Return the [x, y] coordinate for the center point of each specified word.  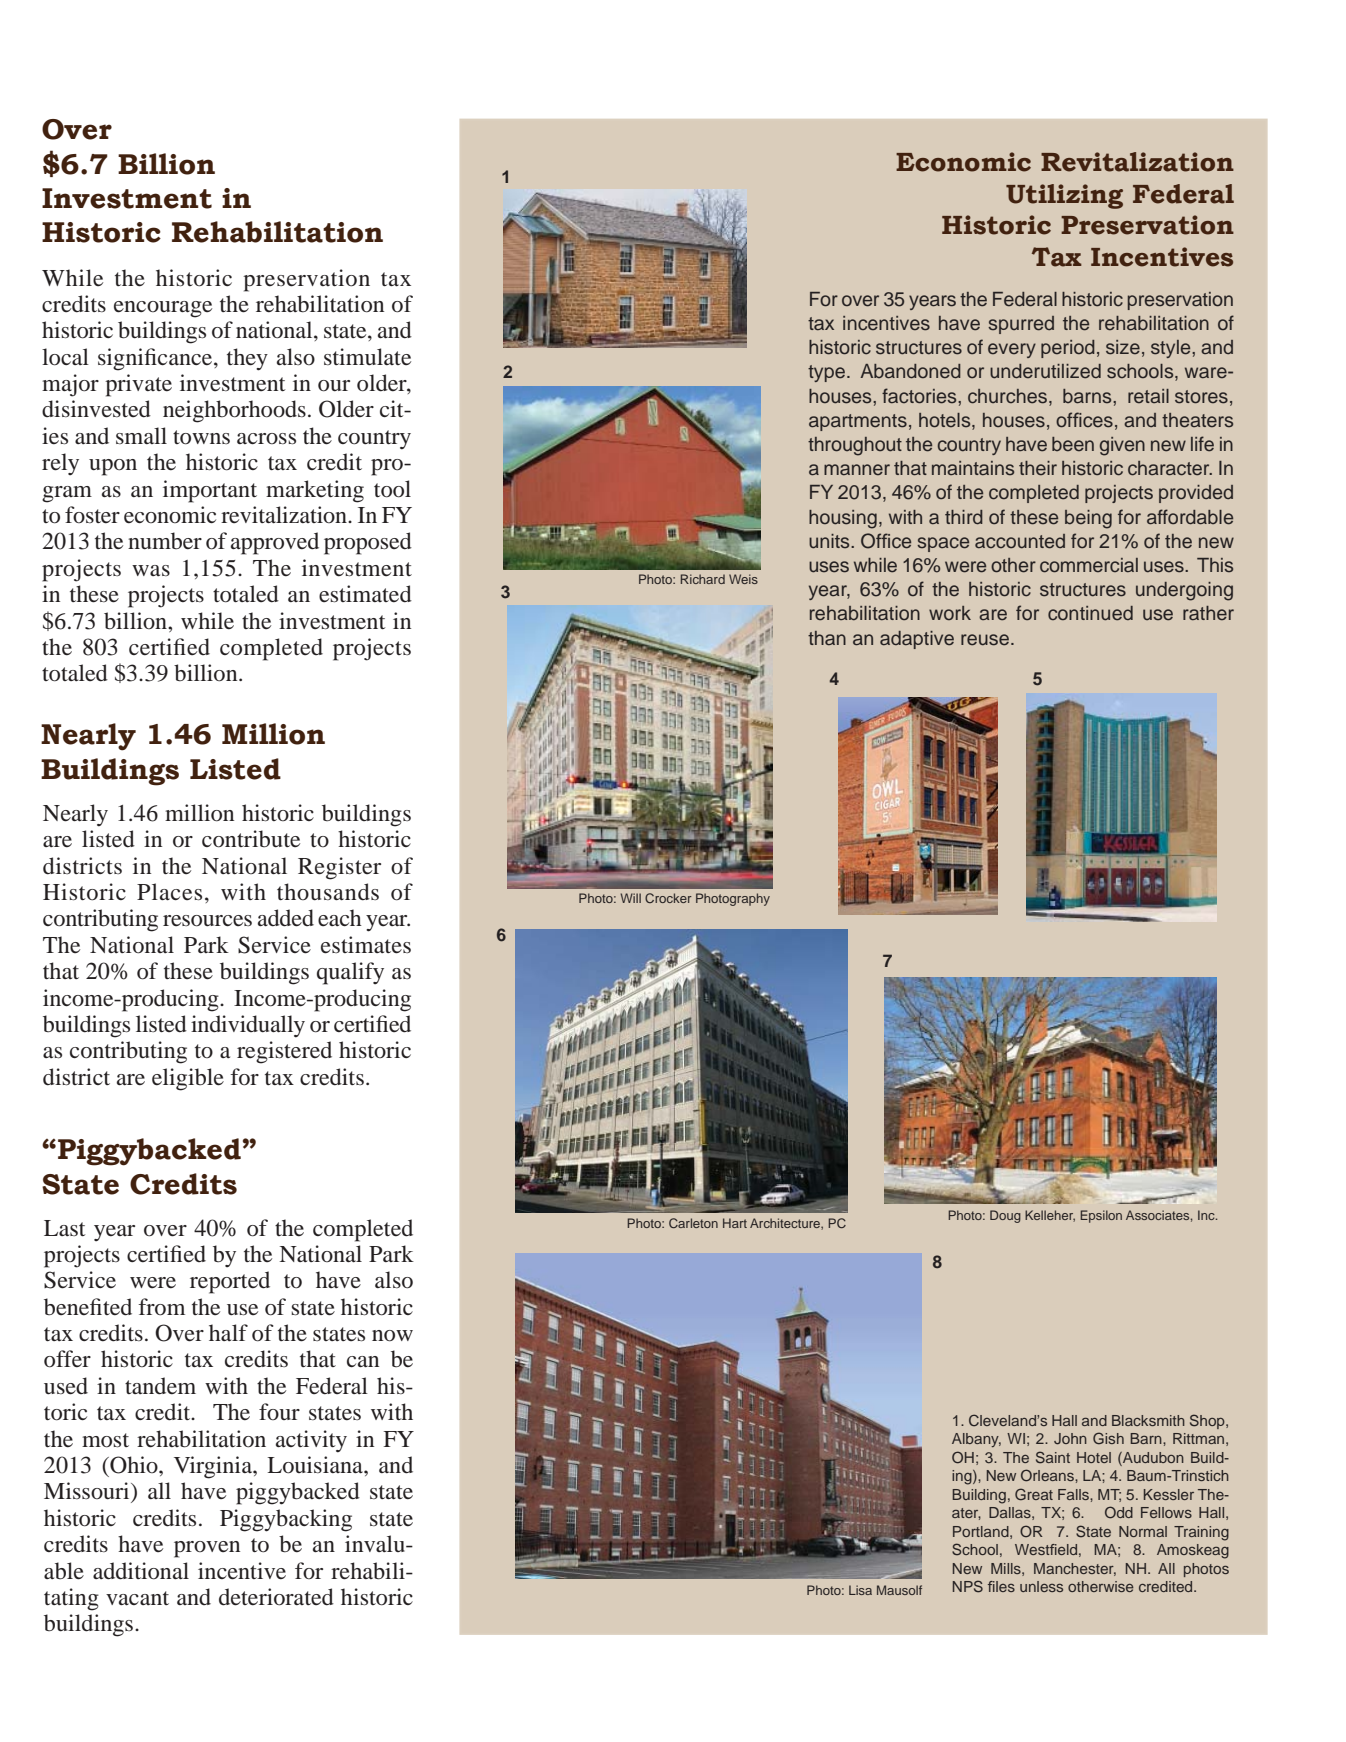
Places [169, 892]
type [826, 373]
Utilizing [1064, 196]
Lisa [860, 1590]
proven [207, 1549]
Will [630, 898]
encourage [163, 309]
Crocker [668, 898]
